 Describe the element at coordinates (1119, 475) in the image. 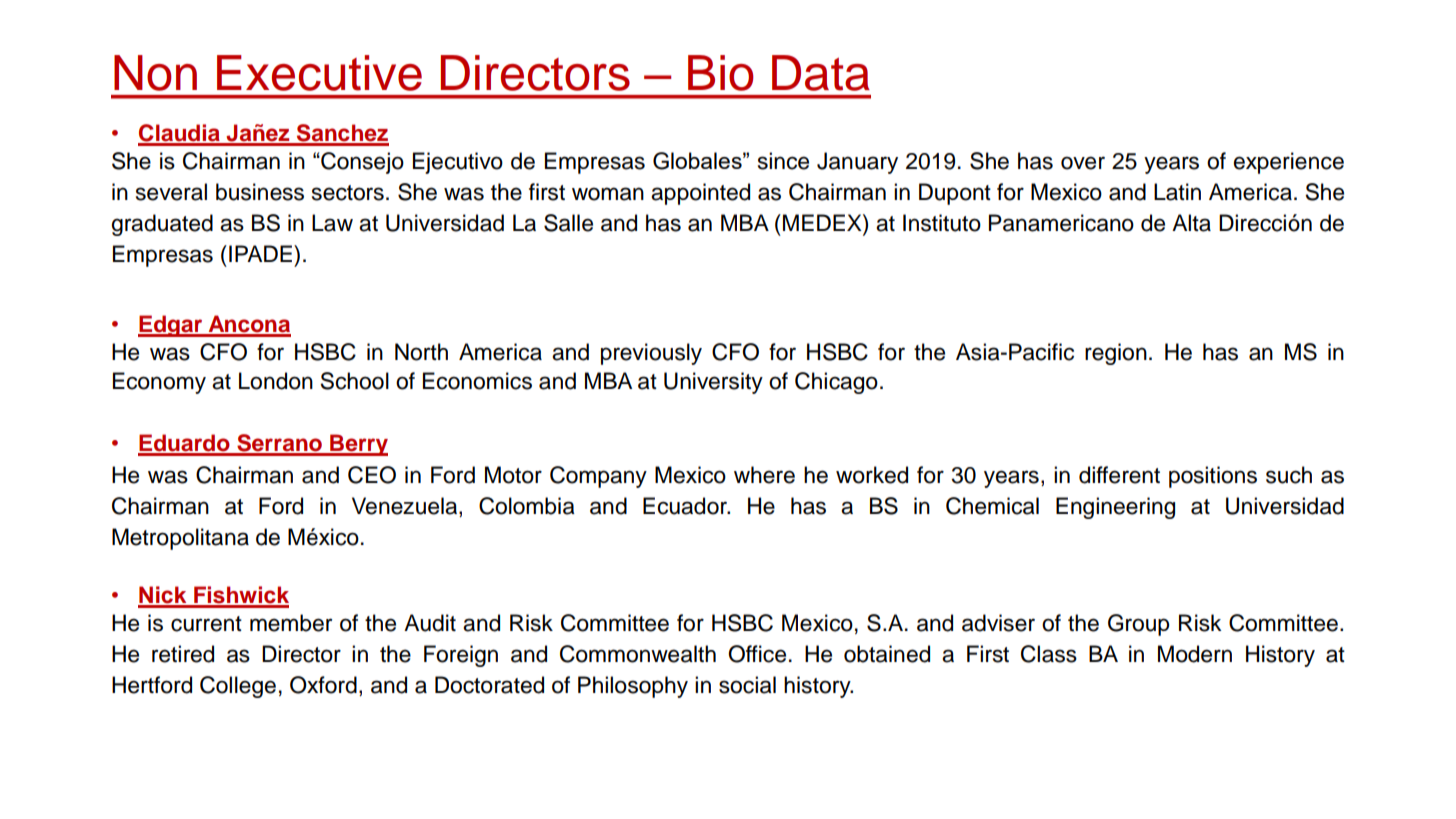

I see `different` at that location.
